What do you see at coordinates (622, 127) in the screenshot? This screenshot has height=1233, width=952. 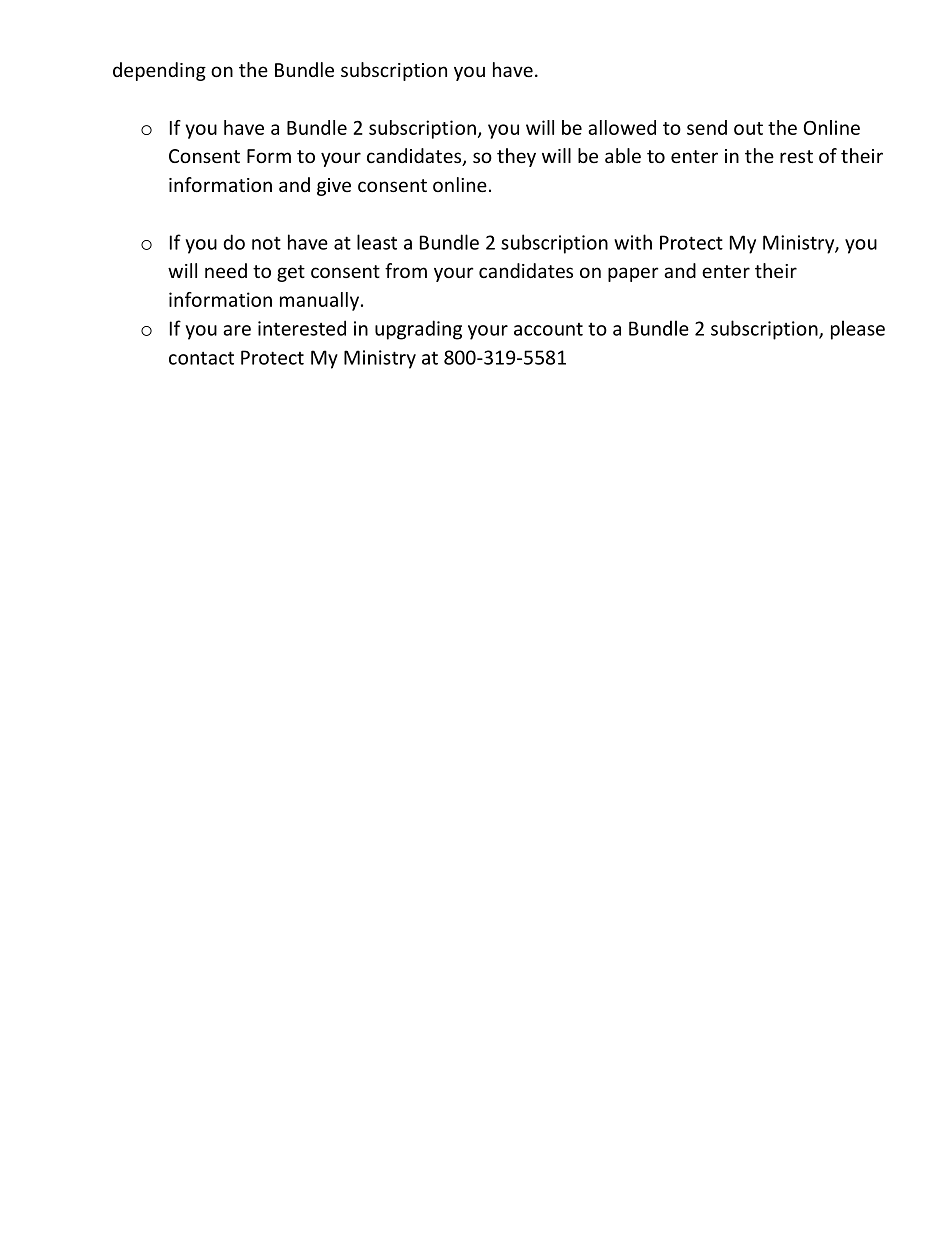 I see `allowed` at bounding box center [622, 127].
